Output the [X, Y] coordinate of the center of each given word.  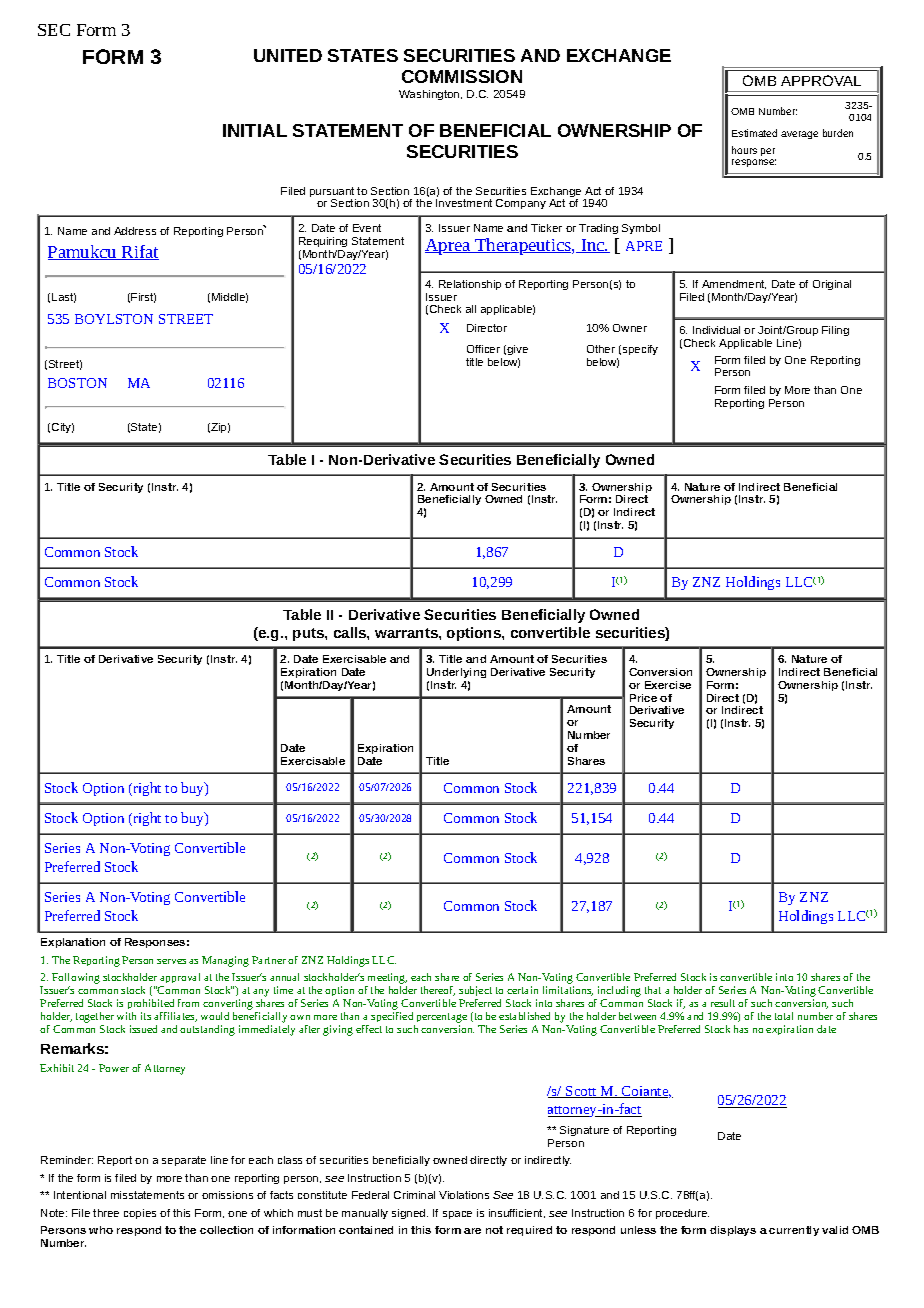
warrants [407, 633]
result [723, 1003]
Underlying [456, 673]
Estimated [754, 133]
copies [140, 1214]
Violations [464, 1195]
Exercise [668, 685]
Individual [716, 330]
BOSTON [77, 383]
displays [733, 1231]
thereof [438, 991]
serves [171, 961]
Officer [483, 349]
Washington [430, 95]
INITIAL [255, 130]
